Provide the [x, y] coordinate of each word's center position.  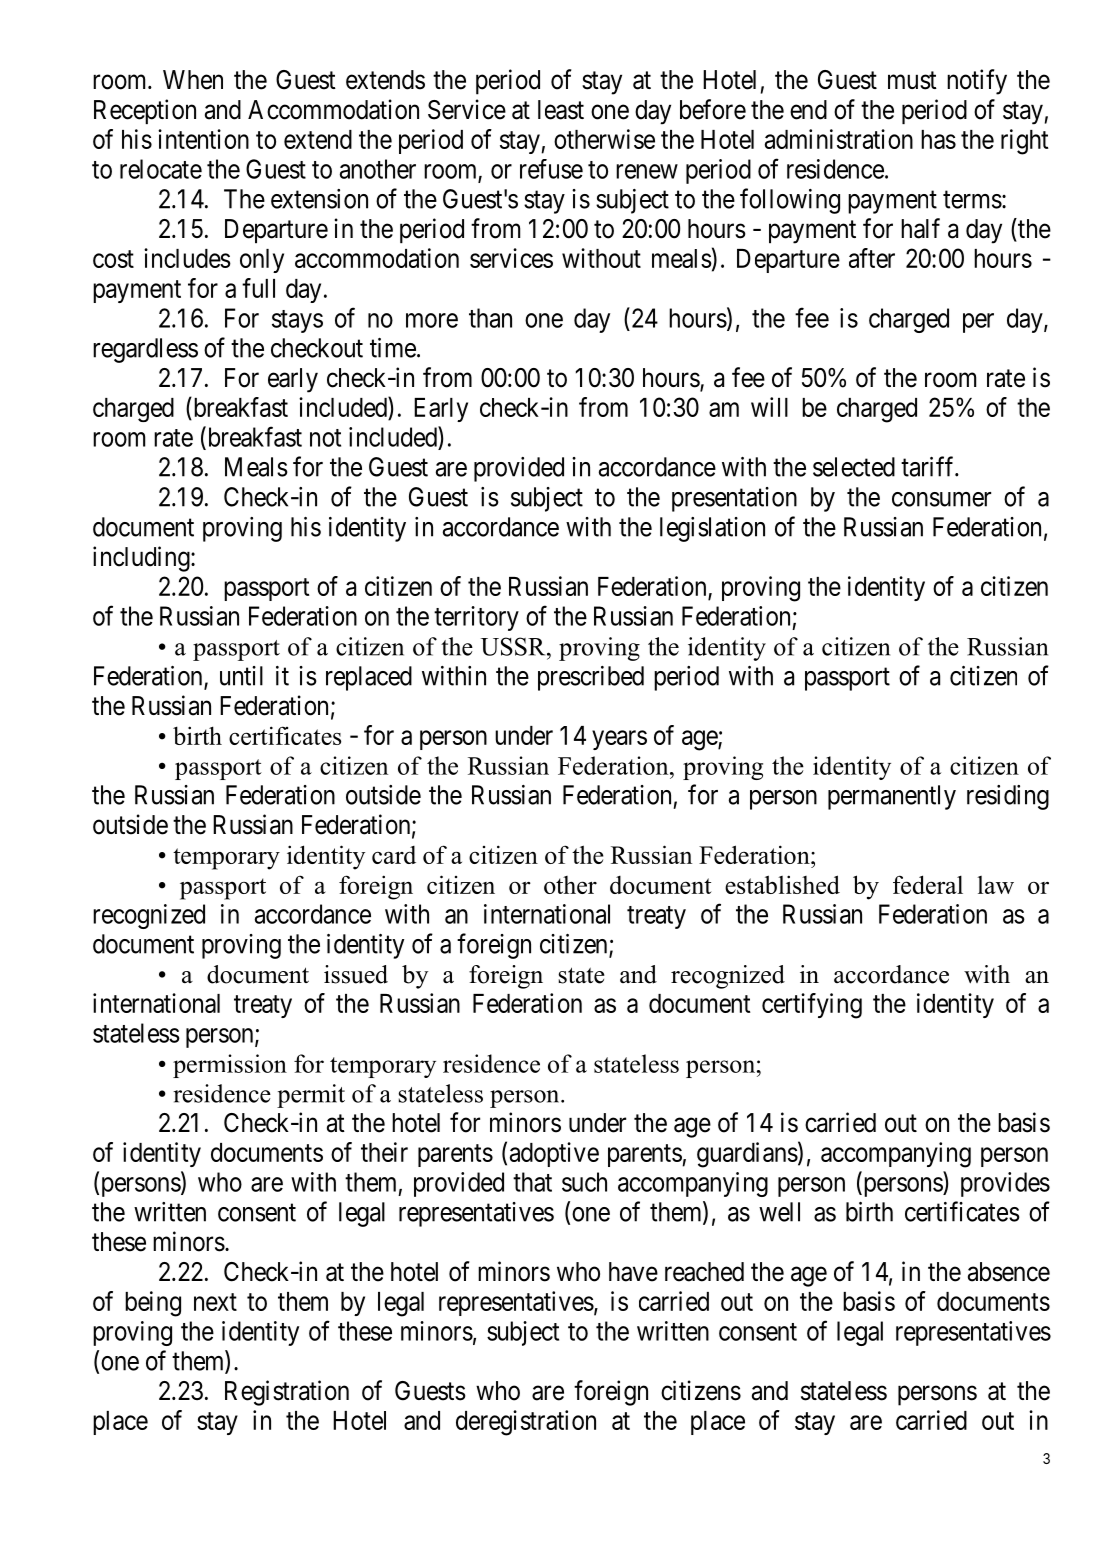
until [241, 676]
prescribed [591, 678]
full [258, 288]
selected [854, 467]
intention [203, 139]
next [215, 1302]
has [938, 139]
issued [356, 974]
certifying [812, 1006]
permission [230, 1066]
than [490, 318]
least [561, 110]
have [633, 1272]
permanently [892, 797]
